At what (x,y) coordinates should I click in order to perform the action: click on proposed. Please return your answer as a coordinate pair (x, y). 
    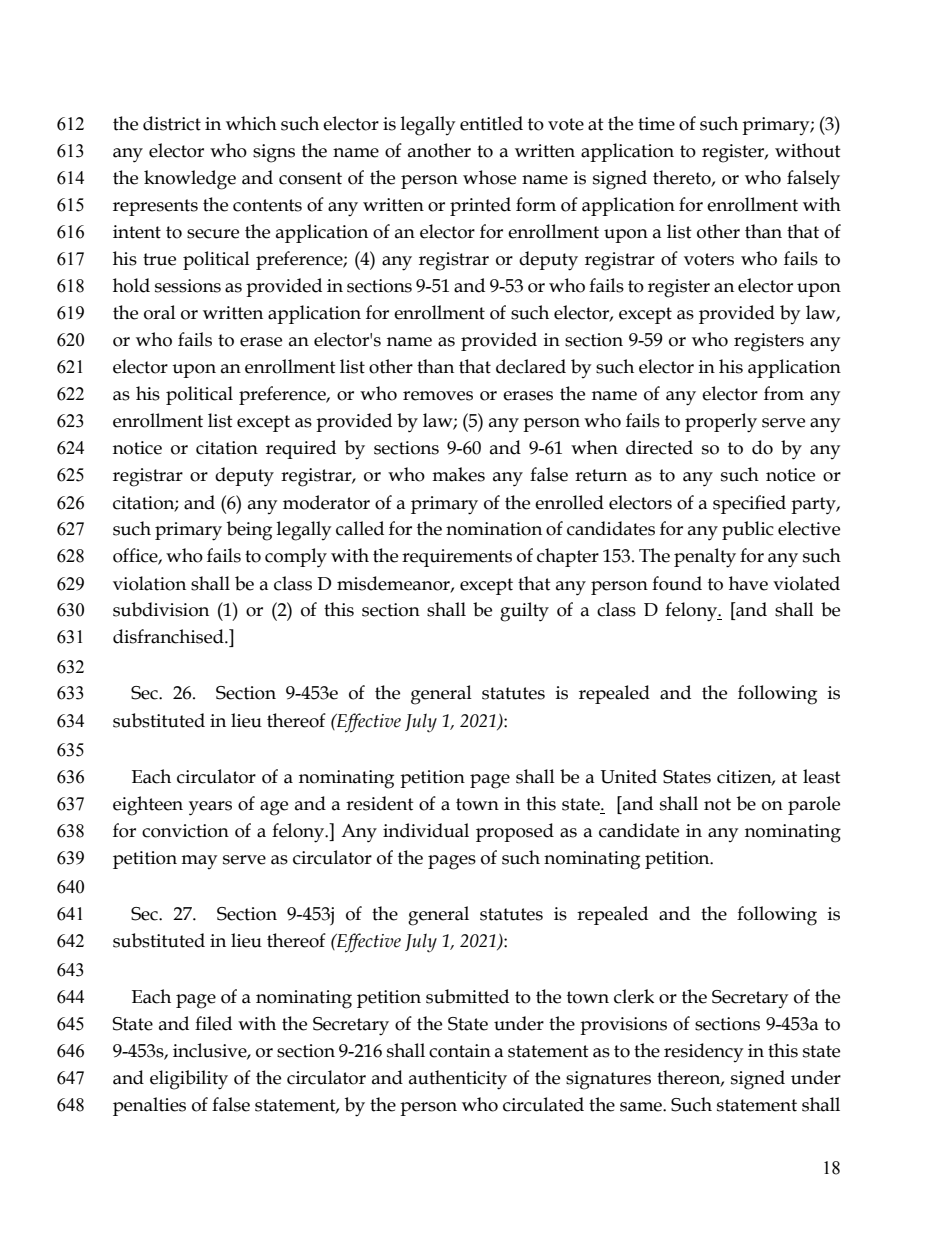
    Looking at the image, I should click on (515, 832).
